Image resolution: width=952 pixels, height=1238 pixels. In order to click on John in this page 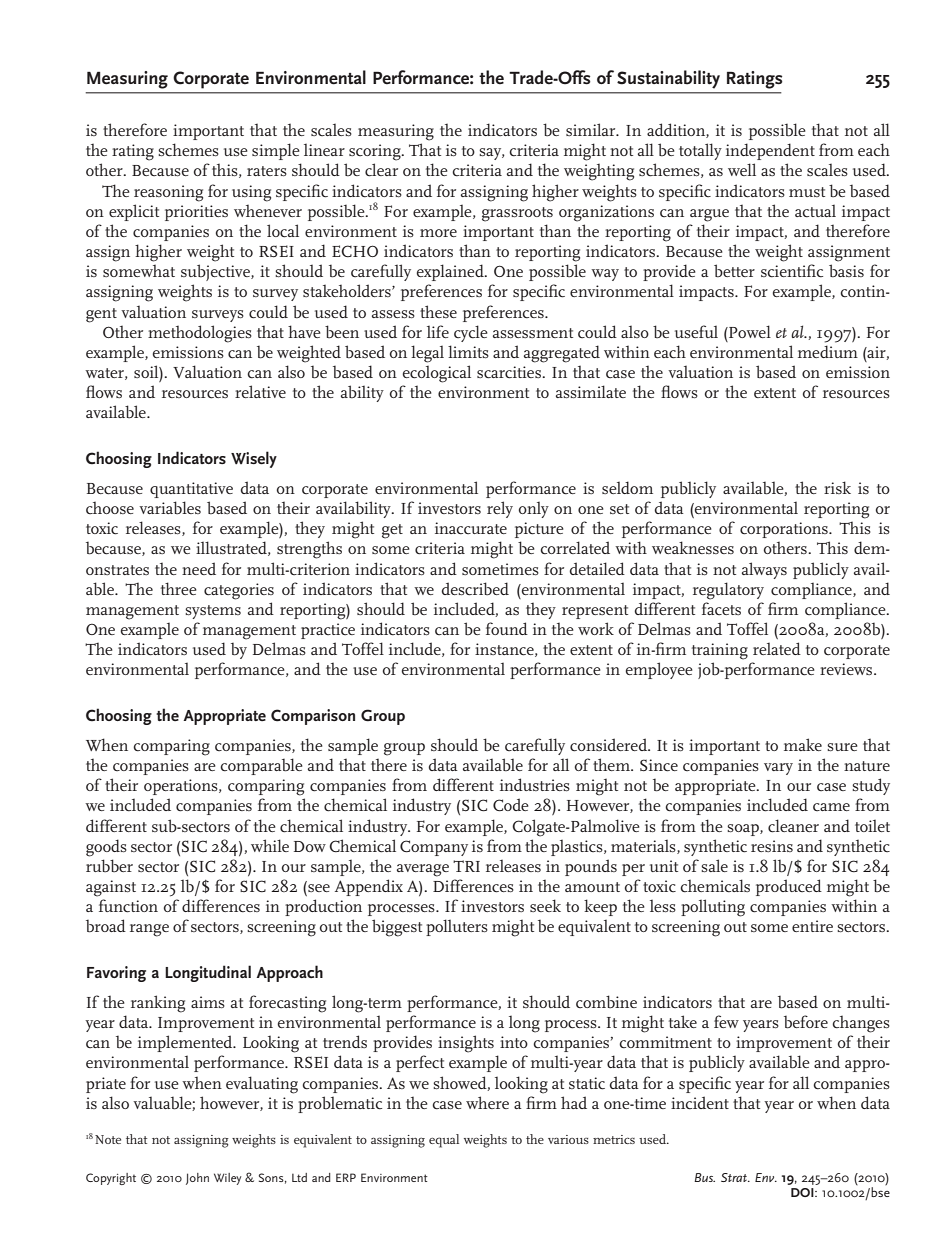, I will do `click(197, 1179)`.
